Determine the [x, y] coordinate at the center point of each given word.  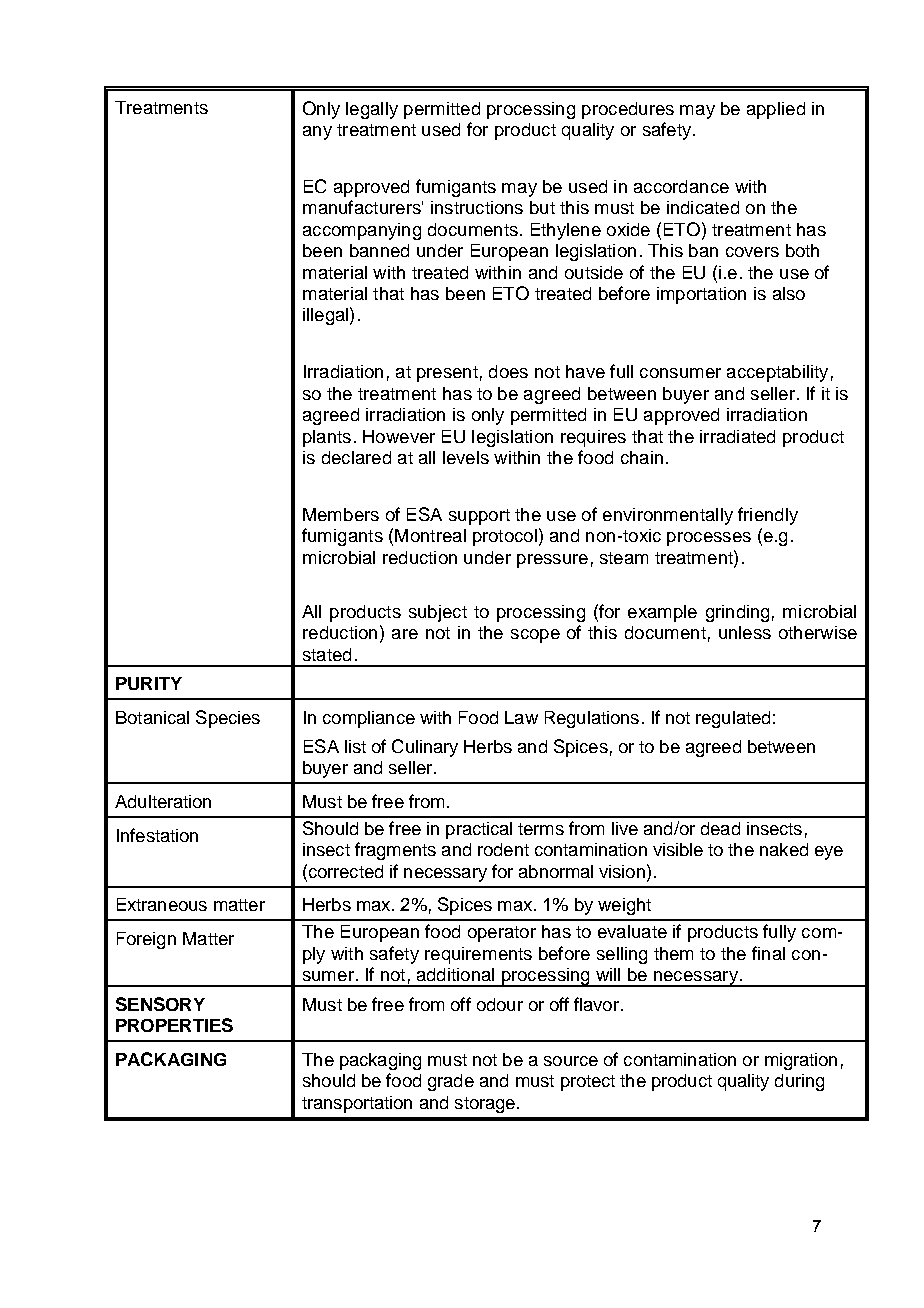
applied [776, 110]
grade [451, 1082]
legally [372, 110]
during [799, 1082]
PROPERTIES [174, 1025]
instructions [477, 207]
